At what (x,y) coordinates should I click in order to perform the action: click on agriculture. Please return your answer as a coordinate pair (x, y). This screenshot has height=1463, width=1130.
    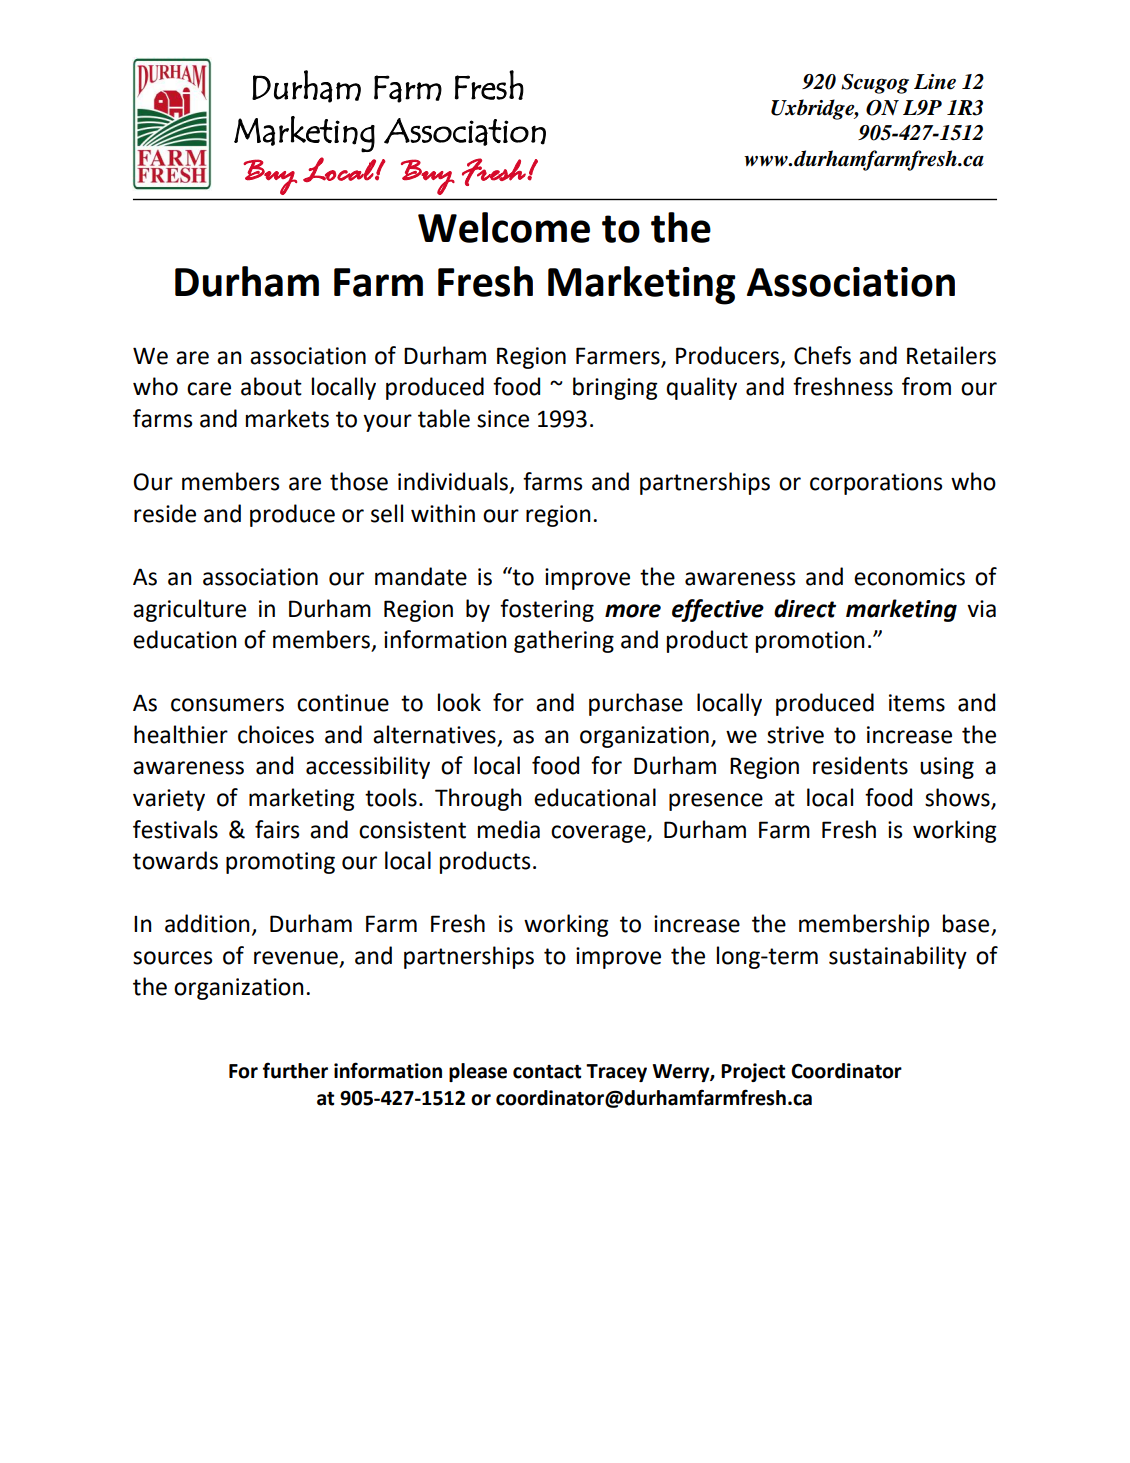
    Looking at the image, I should click on (189, 610).
